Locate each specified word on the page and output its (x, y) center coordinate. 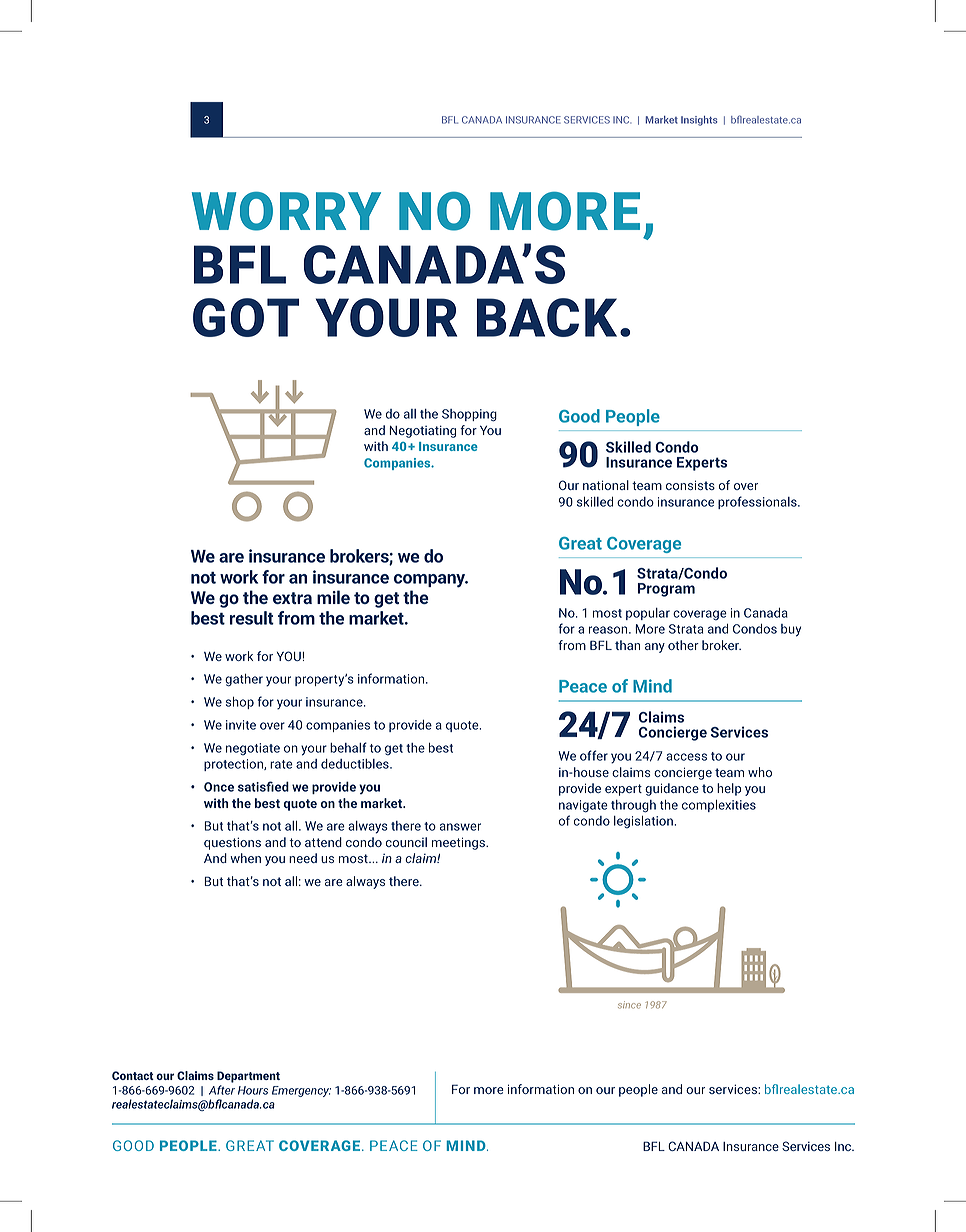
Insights (699, 121)
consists (690, 485)
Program (666, 590)
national (606, 485)
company (431, 581)
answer (460, 827)
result (252, 618)
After (222, 1090)
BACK (547, 317)
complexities (719, 806)
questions (232, 843)
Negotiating (422, 431)
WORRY (286, 211)
